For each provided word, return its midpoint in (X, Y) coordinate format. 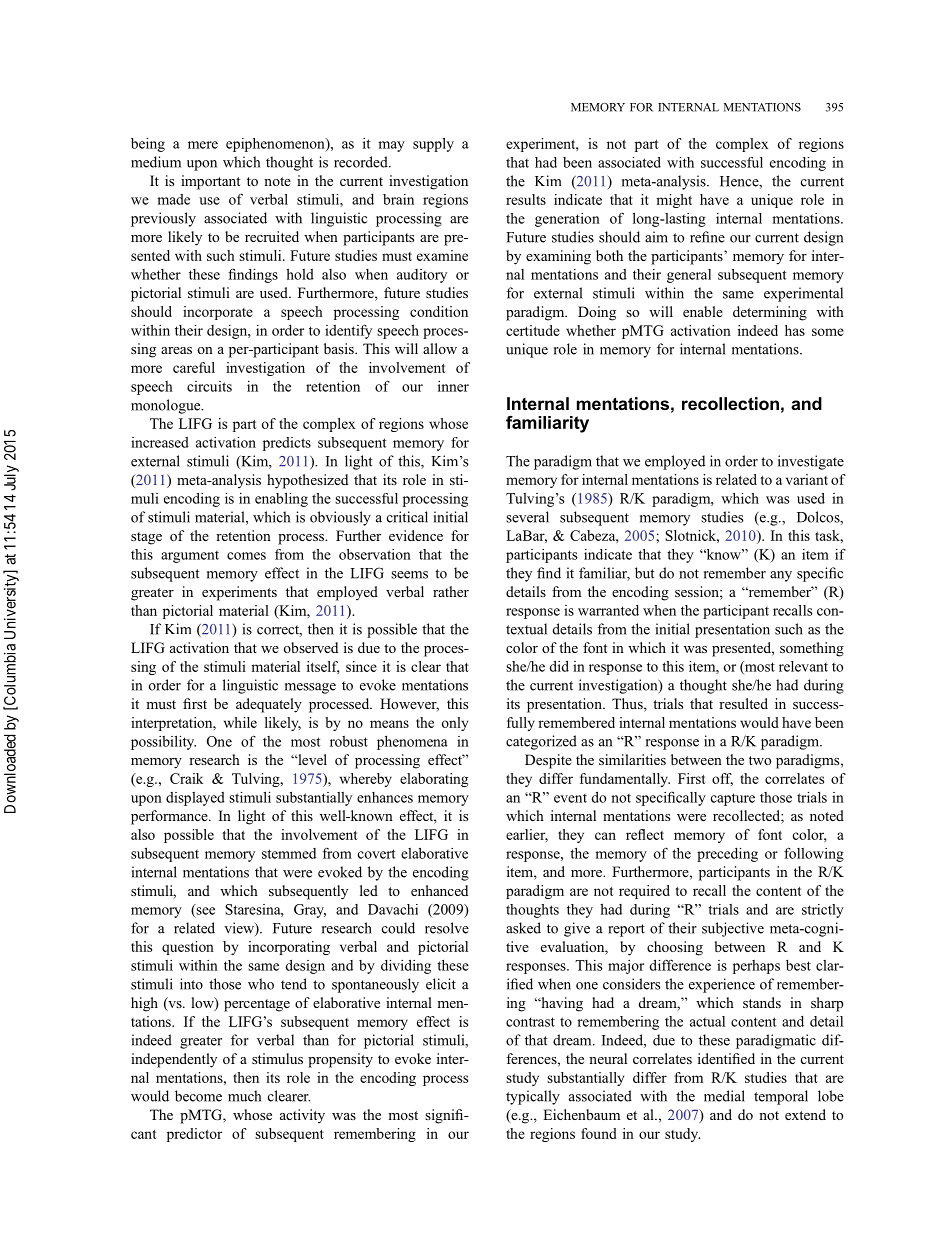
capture (733, 799)
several (527, 517)
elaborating (434, 780)
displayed (195, 799)
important (211, 182)
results (526, 199)
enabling (281, 499)
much (244, 1096)
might (674, 201)
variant (807, 479)
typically (533, 1097)
